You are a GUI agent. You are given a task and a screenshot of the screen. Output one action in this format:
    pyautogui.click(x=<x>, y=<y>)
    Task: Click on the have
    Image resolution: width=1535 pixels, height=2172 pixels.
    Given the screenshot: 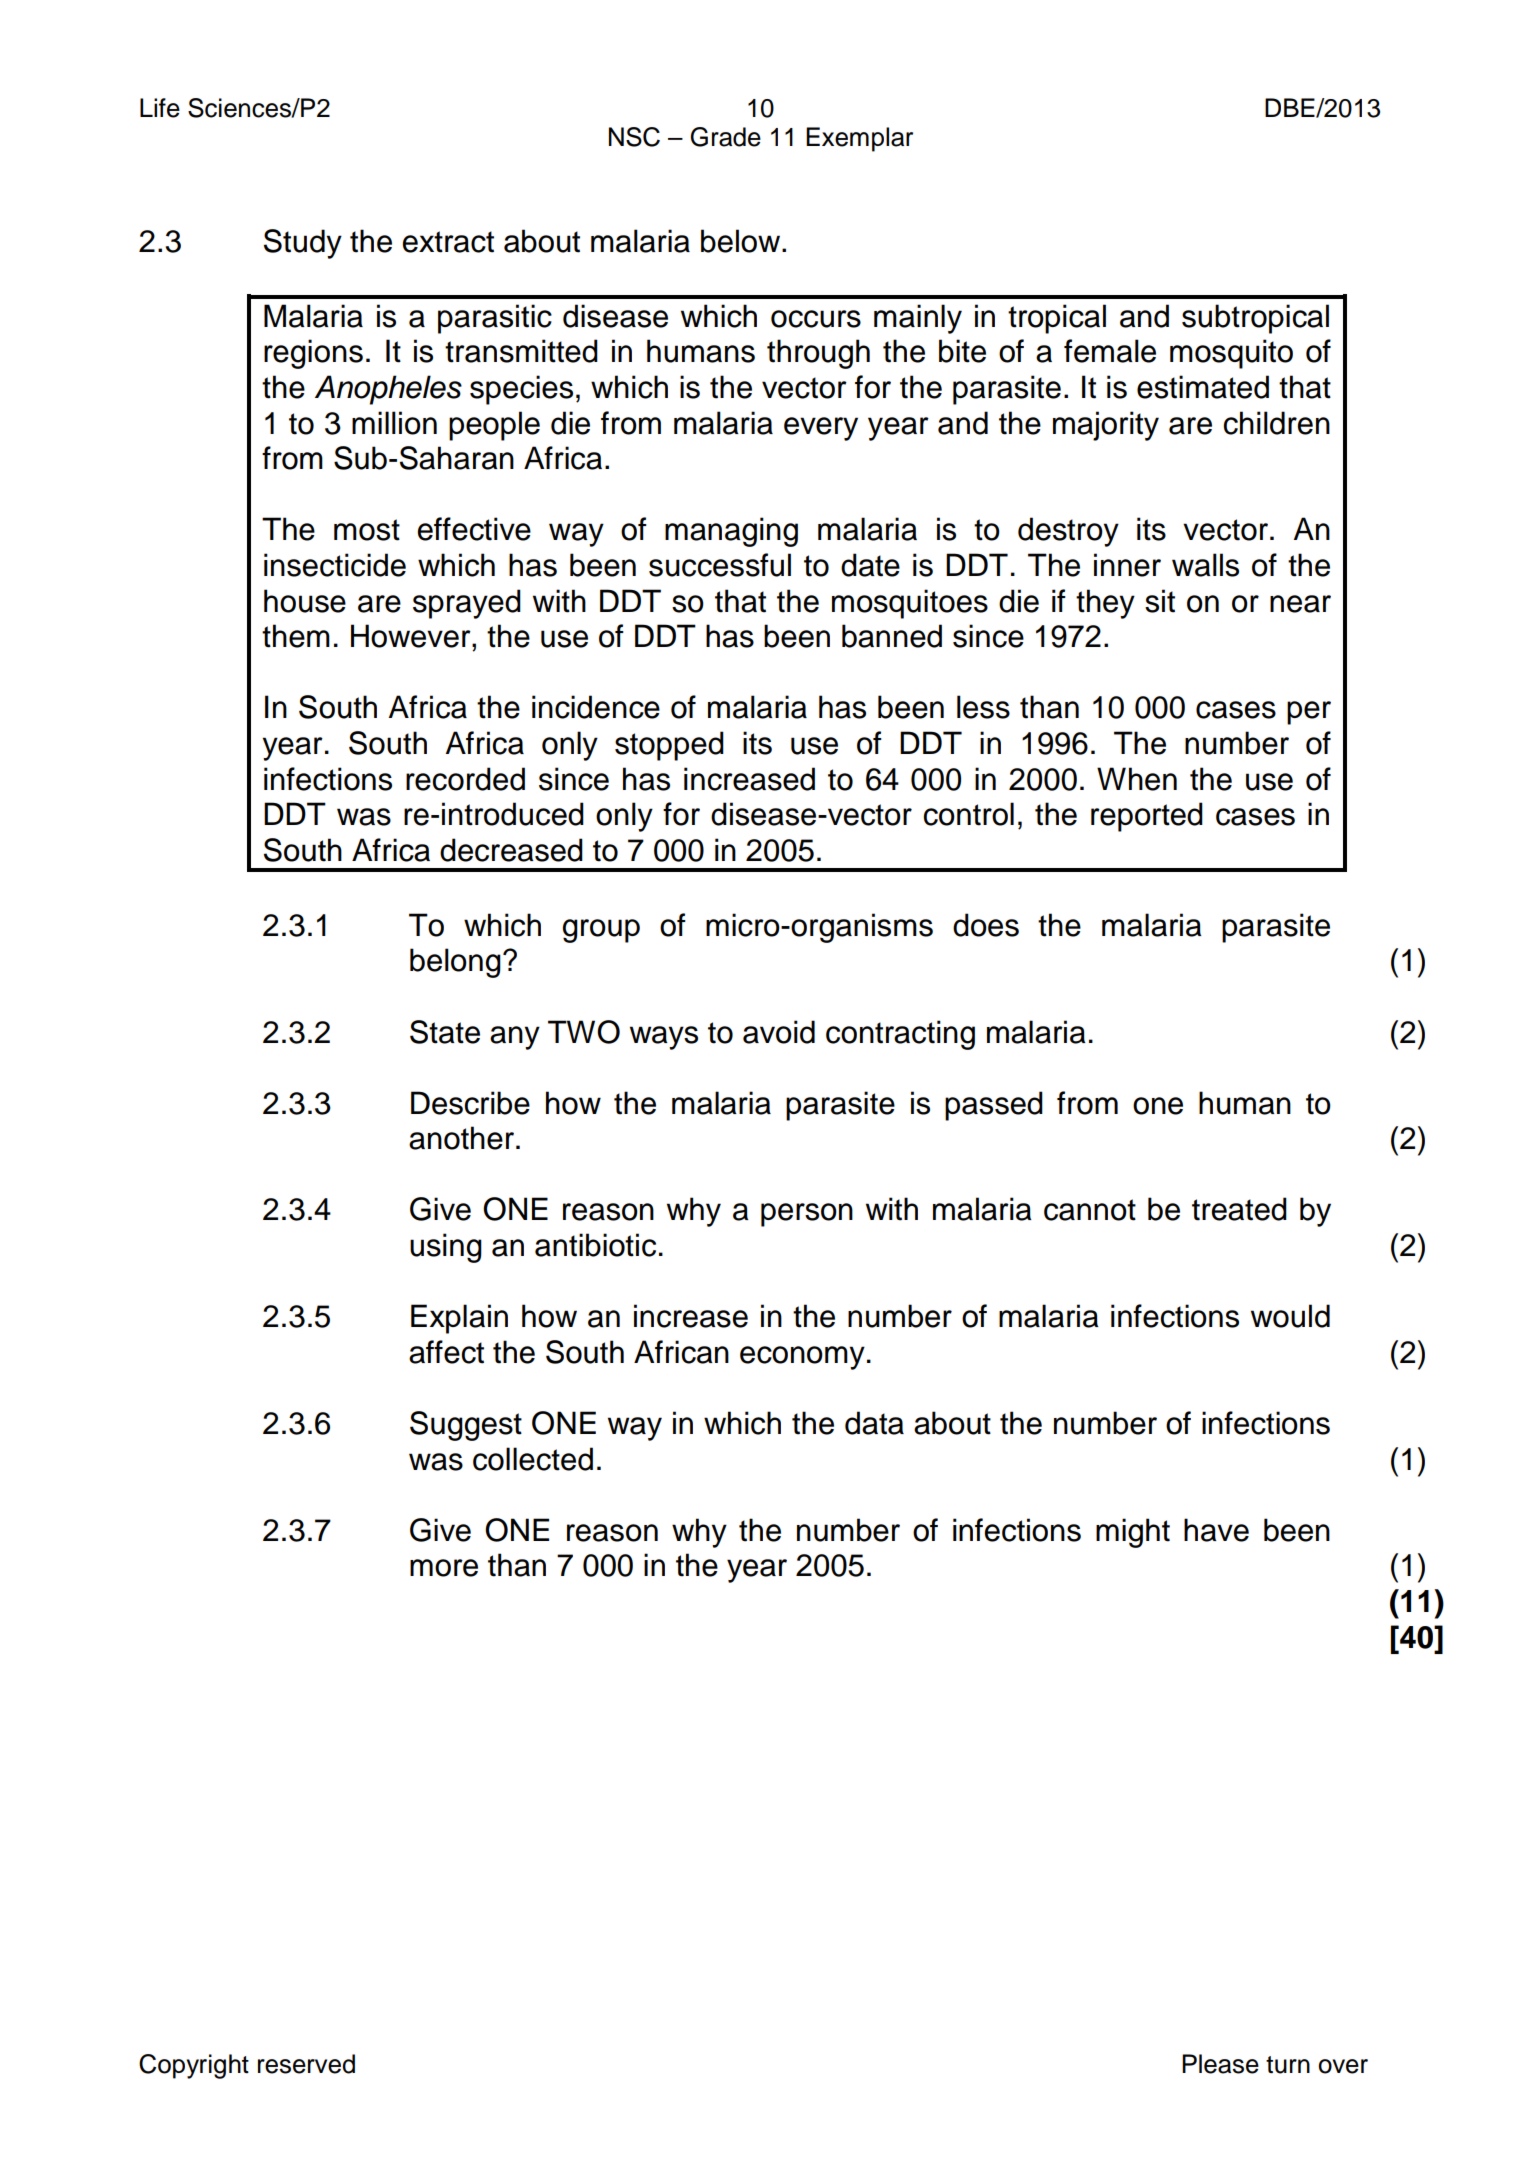 What is the action you would take?
    pyautogui.click(x=1216, y=1530)
